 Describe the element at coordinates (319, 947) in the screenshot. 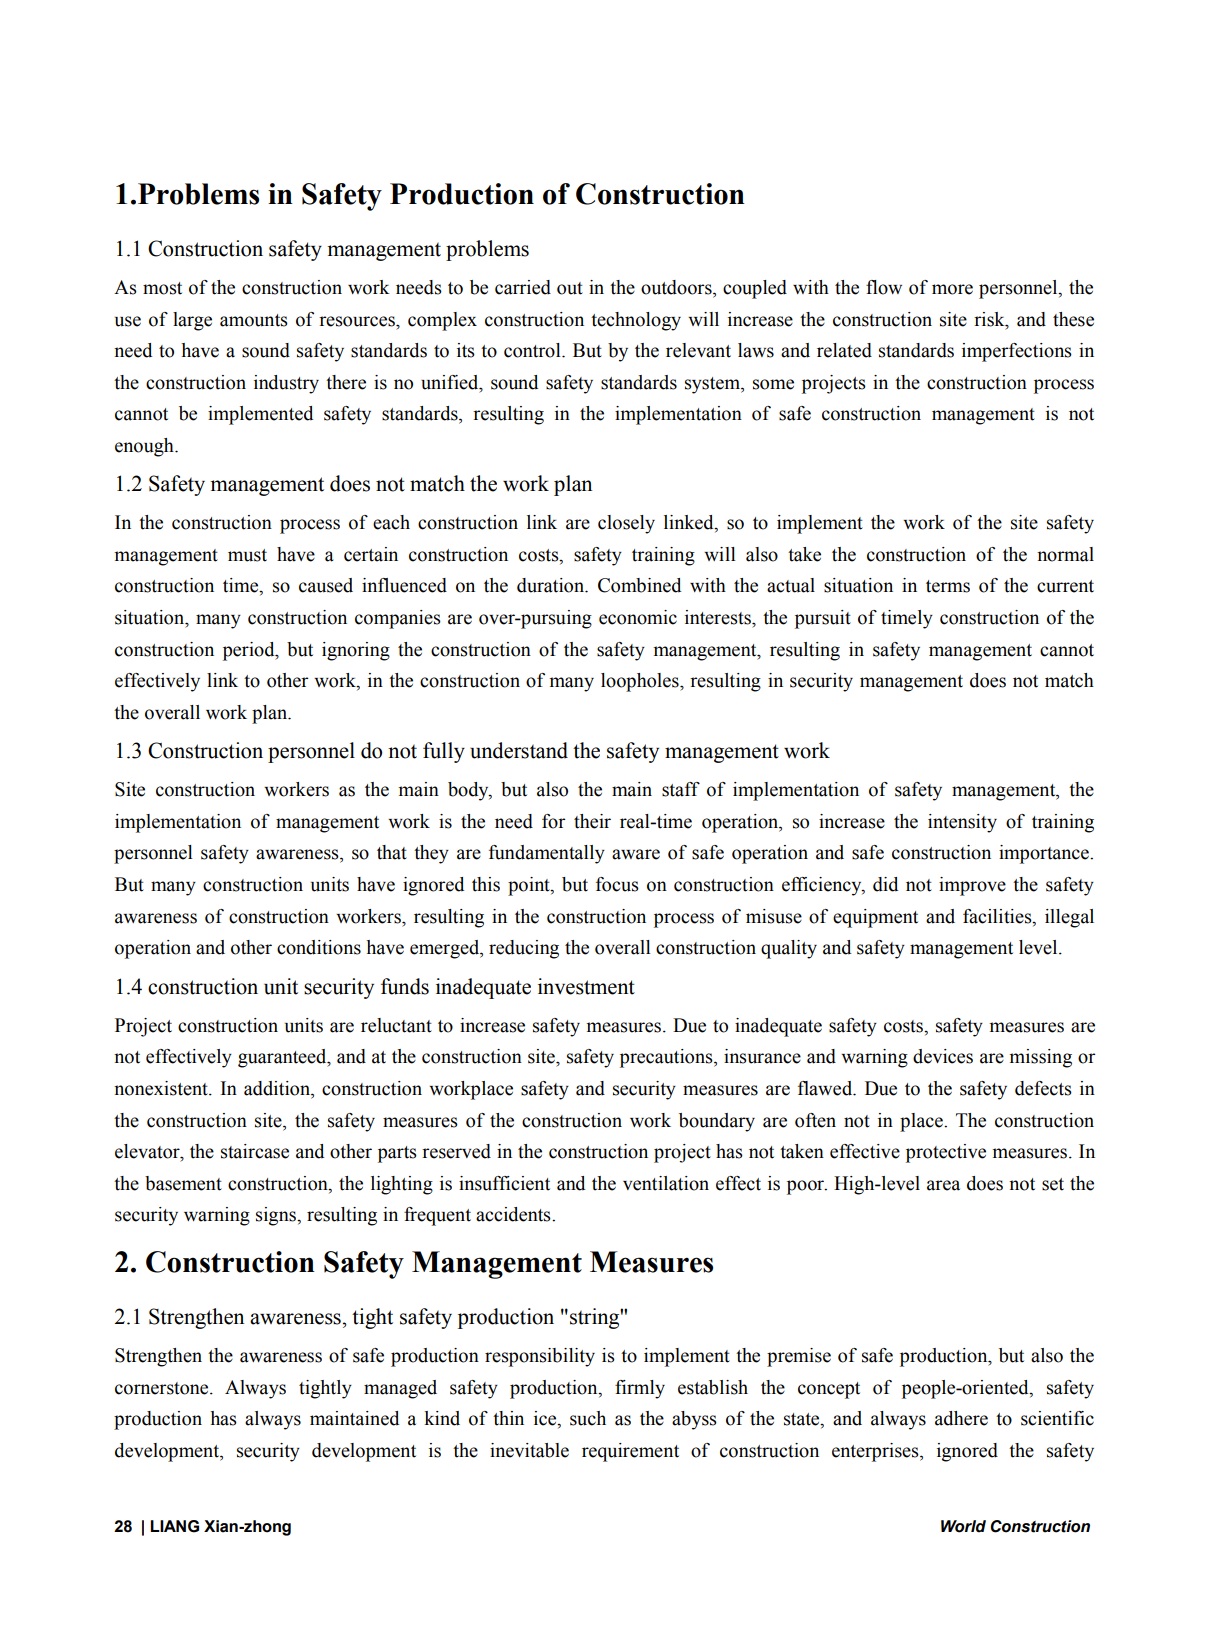

I see `conditions` at that location.
